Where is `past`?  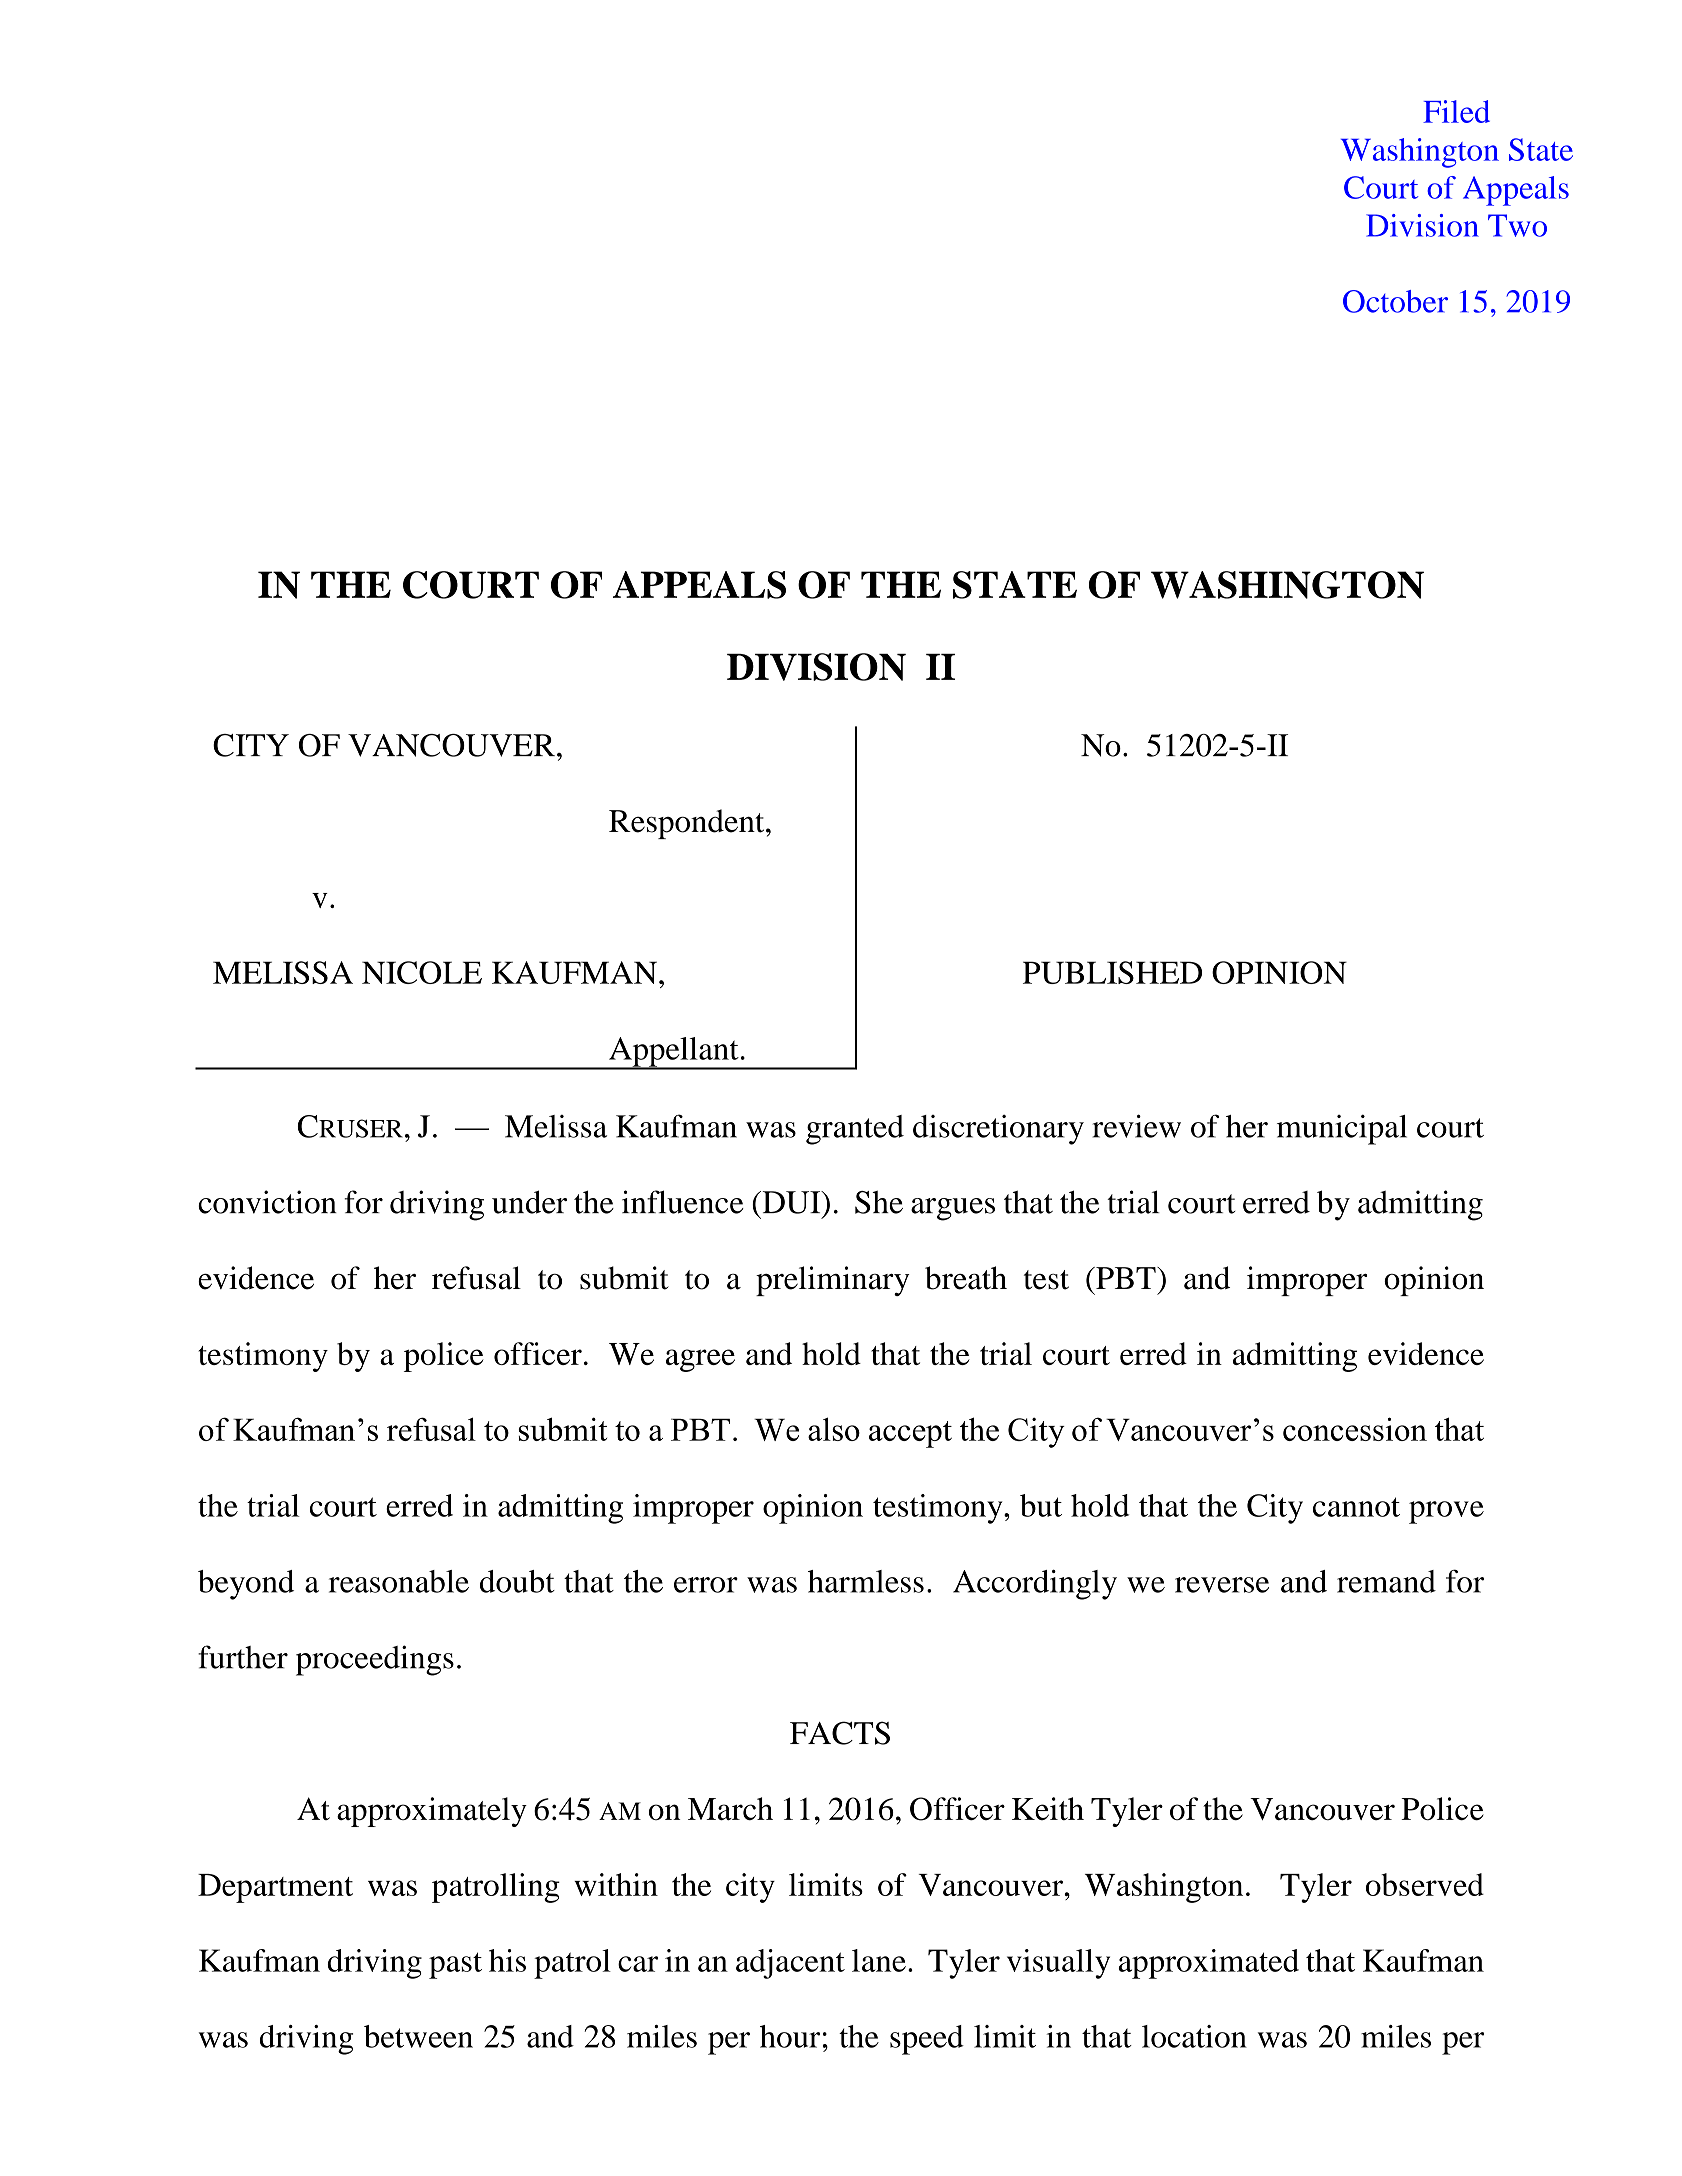 past is located at coordinates (455, 1965).
